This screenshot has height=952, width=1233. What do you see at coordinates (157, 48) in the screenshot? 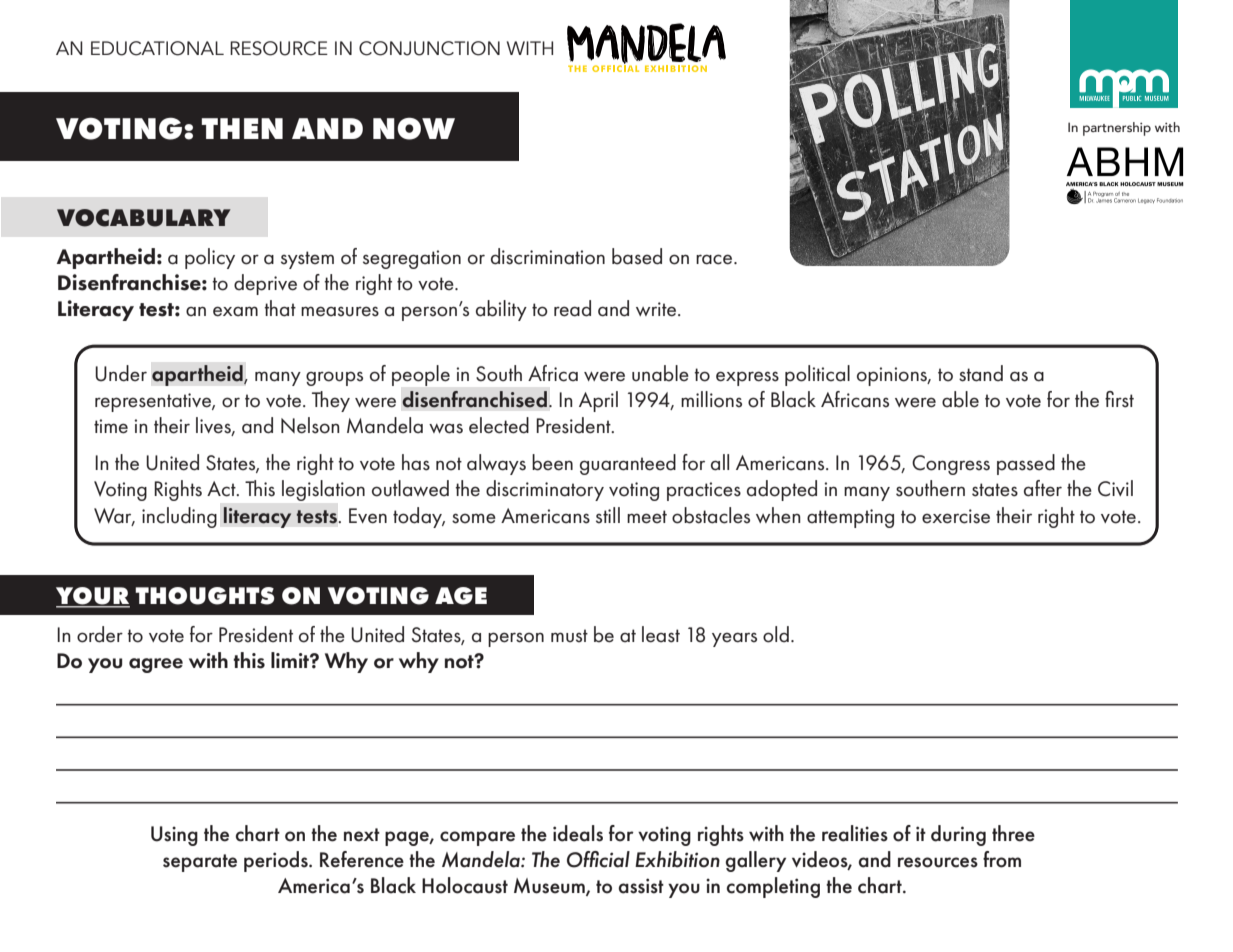
I see `EDUCATIONAL` at bounding box center [157, 48].
